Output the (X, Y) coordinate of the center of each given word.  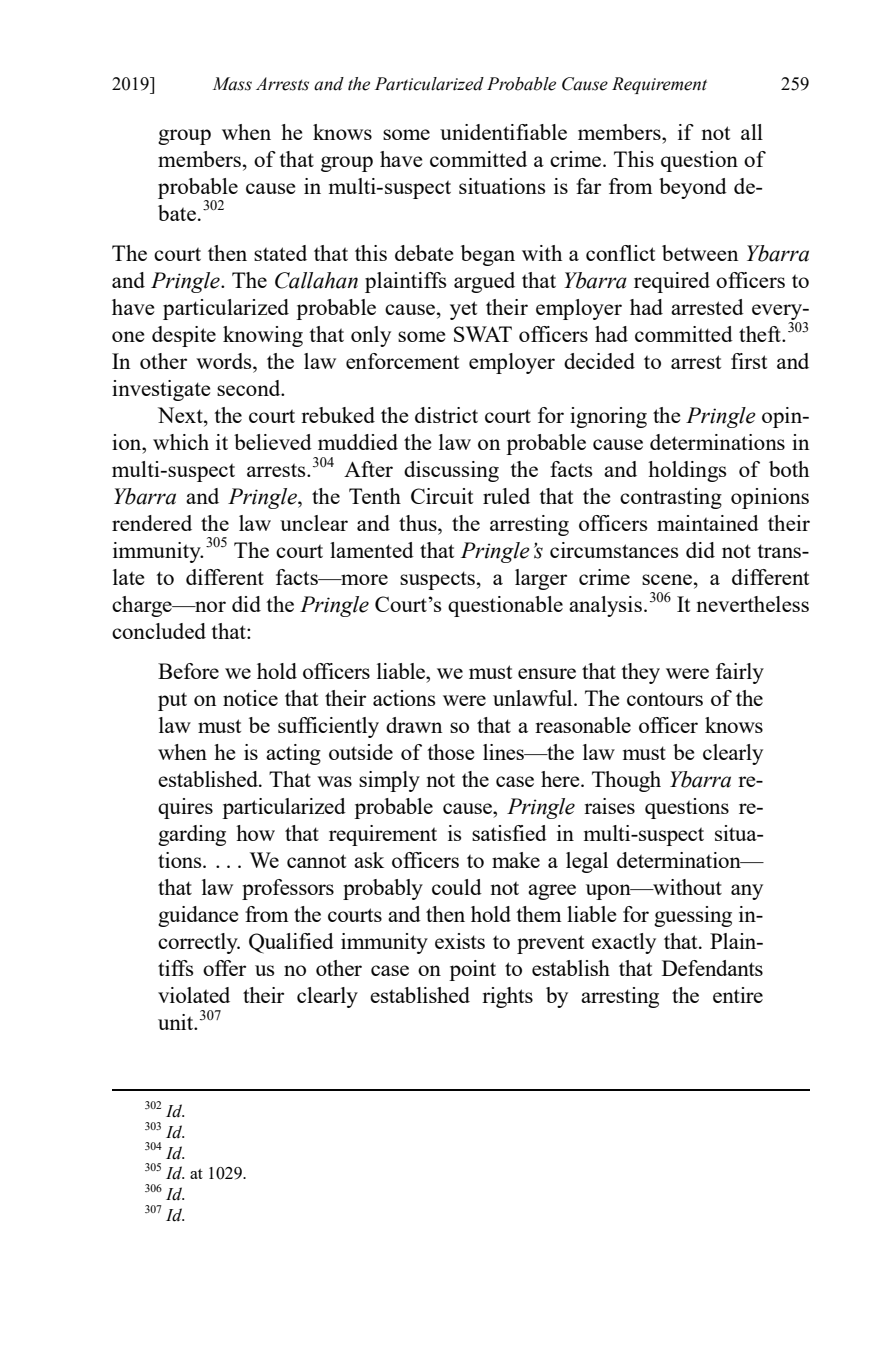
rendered (152, 523)
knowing (263, 336)
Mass (232, 84)
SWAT (483, 334)
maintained (708, 523)
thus (419, 523)
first (749, 361)
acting (293, 754)
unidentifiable (503, 132)
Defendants (712, 968)
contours (665, 699)
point (472, 970)
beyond (693, 188)
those (450, 752)
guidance (198, 916)
